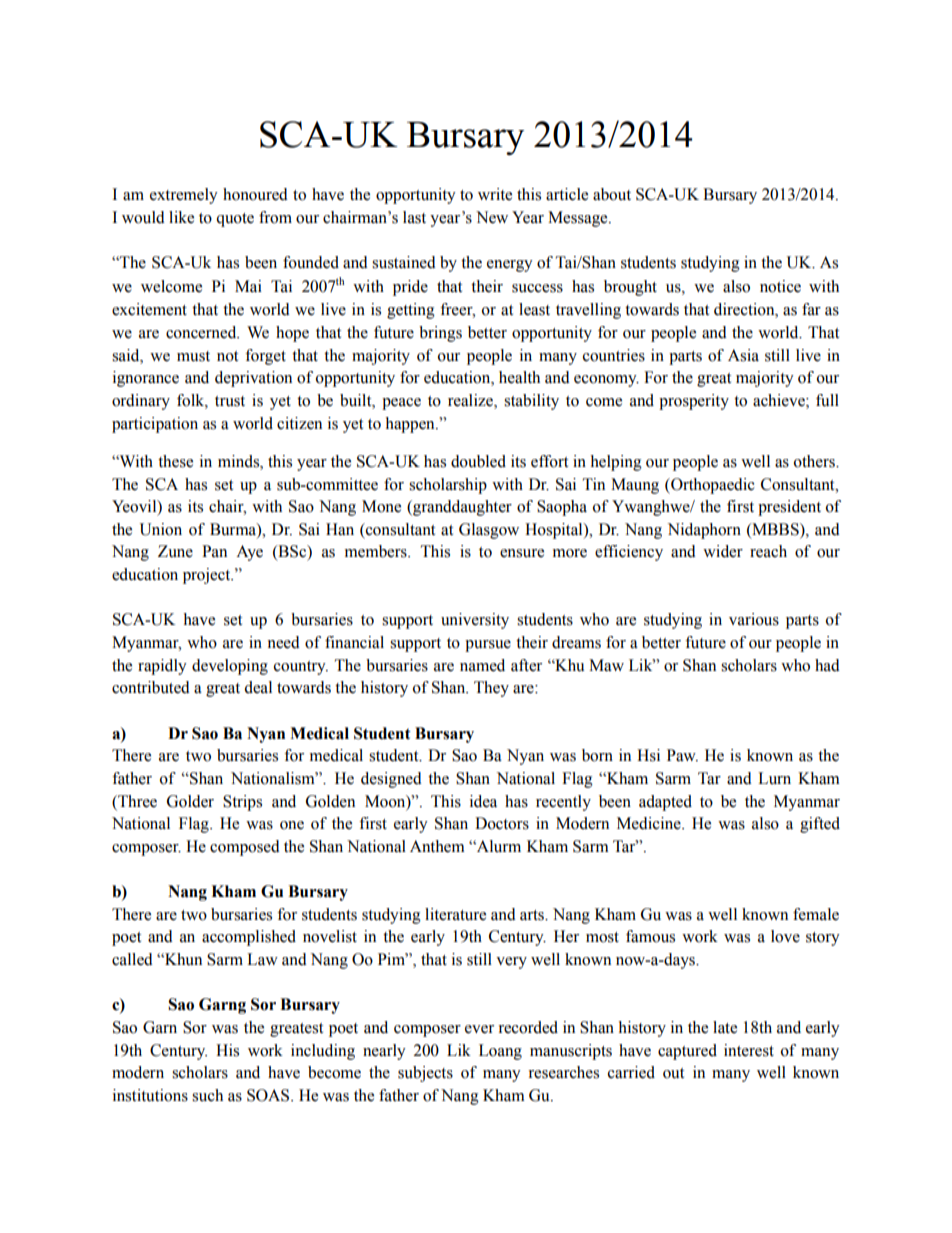 The width and height of the document is (952, 1233). Describe the element at coordinates (478, 461) in the document. I see `doubled` at that location.
